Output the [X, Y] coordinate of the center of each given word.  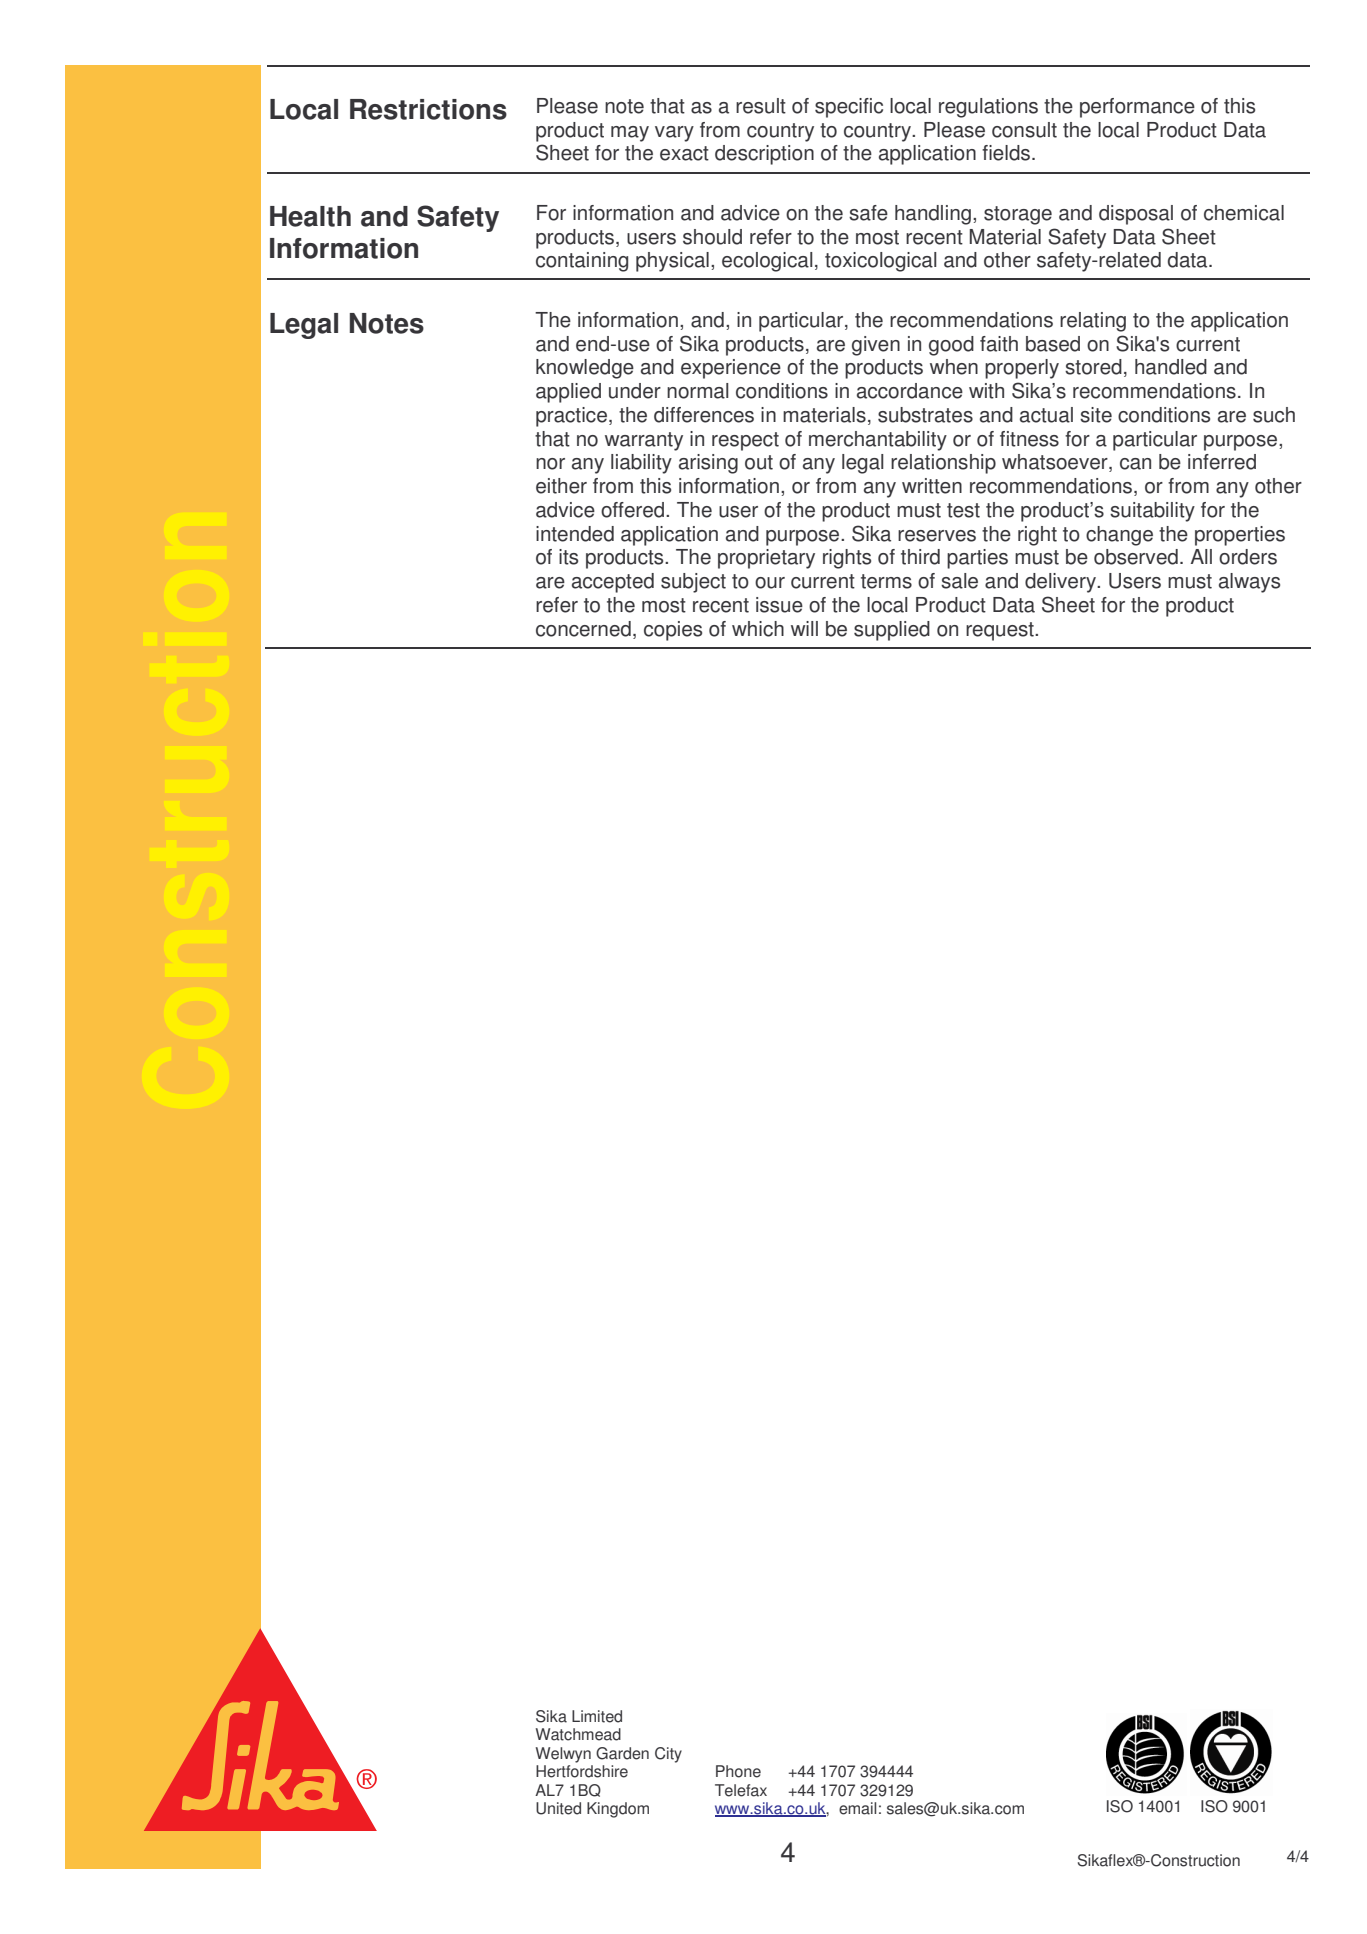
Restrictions [428, 109]
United [558, 1808]
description [764, 155]
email [857, 1808]
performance [1137, 108]
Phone [738, 1771]
